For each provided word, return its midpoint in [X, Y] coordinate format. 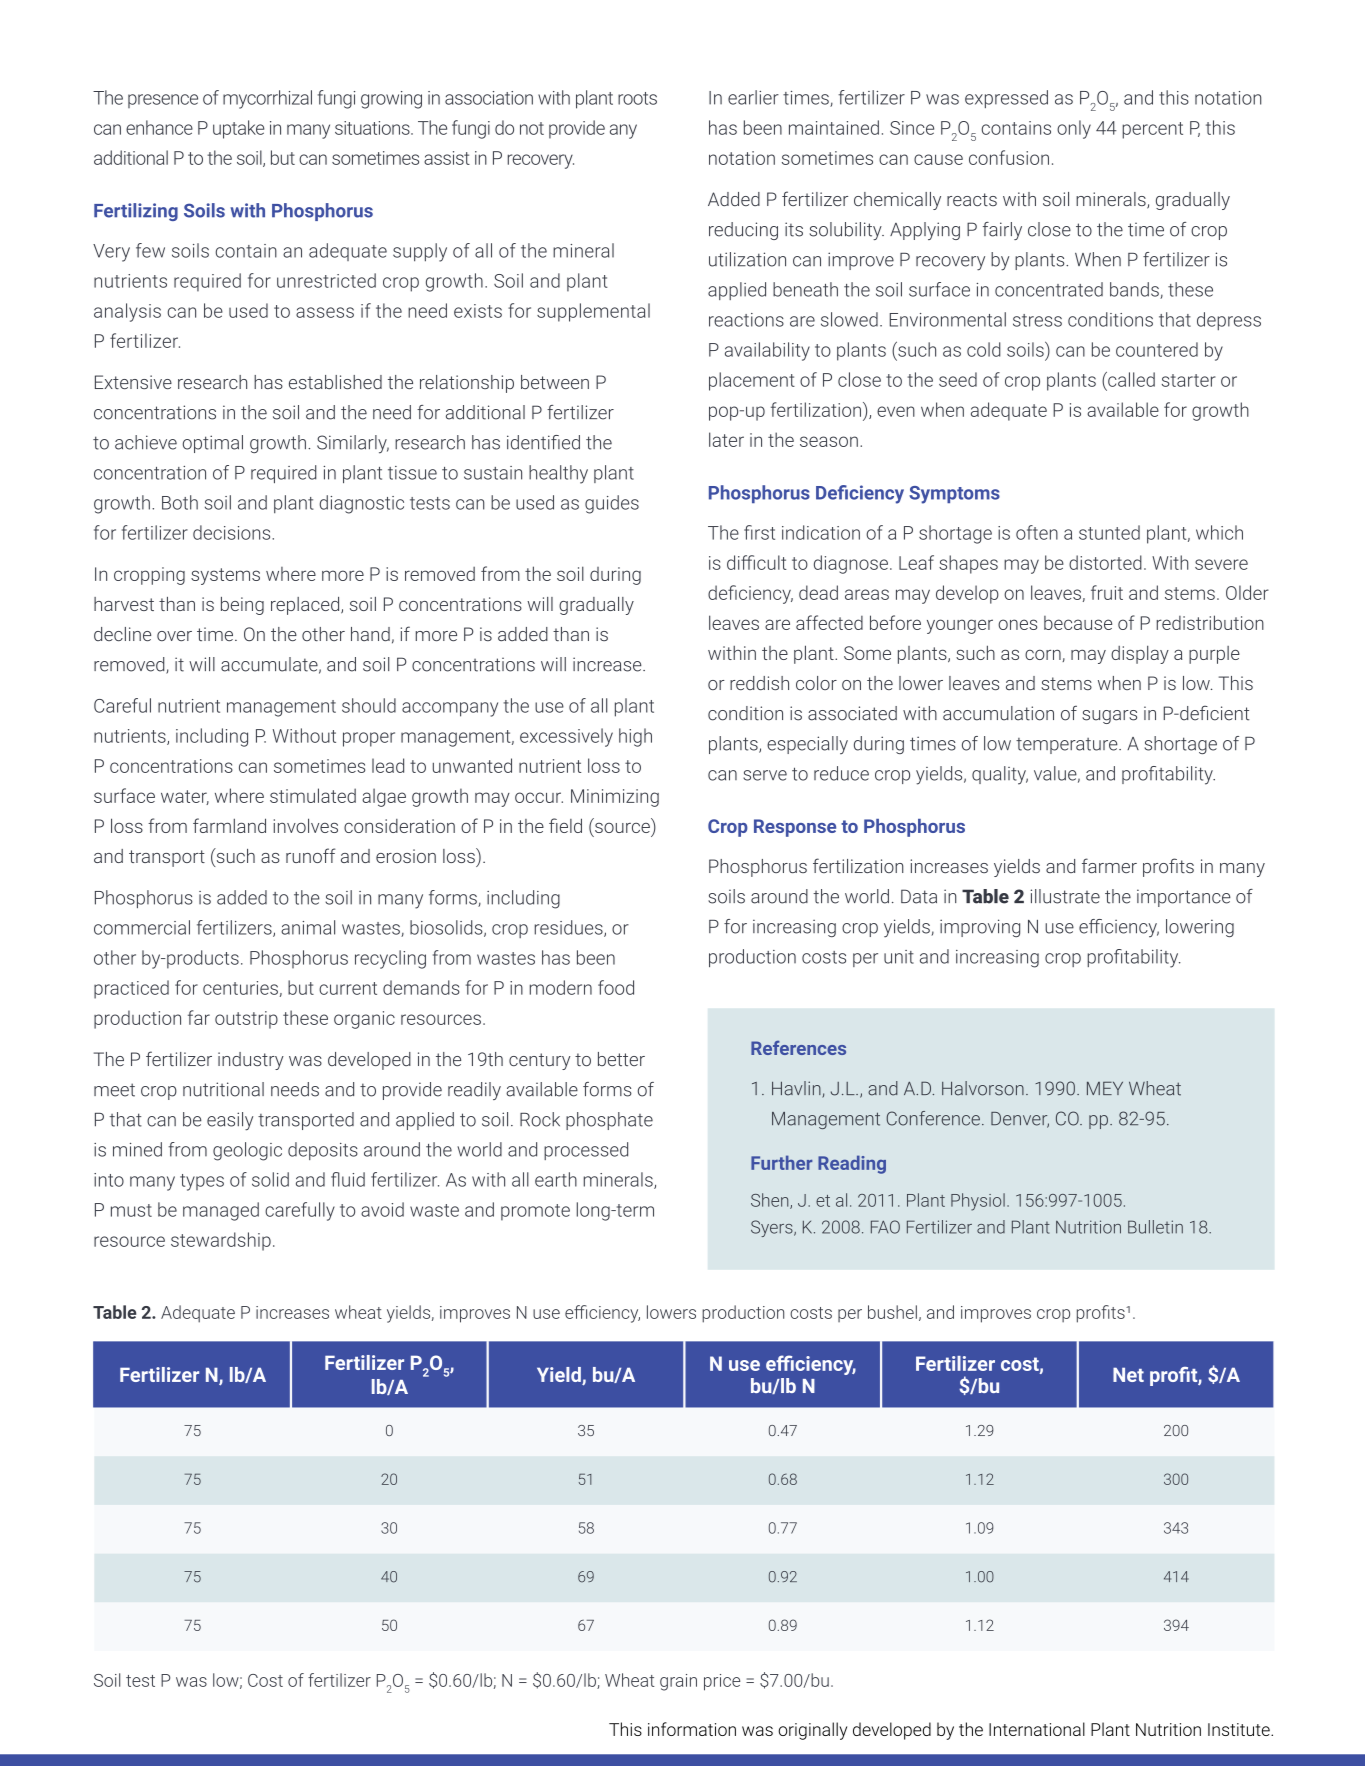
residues [570, 928]
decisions [233, 532]
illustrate [1065, 896]
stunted [1109, 532]
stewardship [221, 1241]
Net [1128, 1374]
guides [612, 504]
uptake [238, 129]
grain [678, 1682]
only [1074, 129]
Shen [771, 1201]
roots [637, 98]
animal [308, 927]
